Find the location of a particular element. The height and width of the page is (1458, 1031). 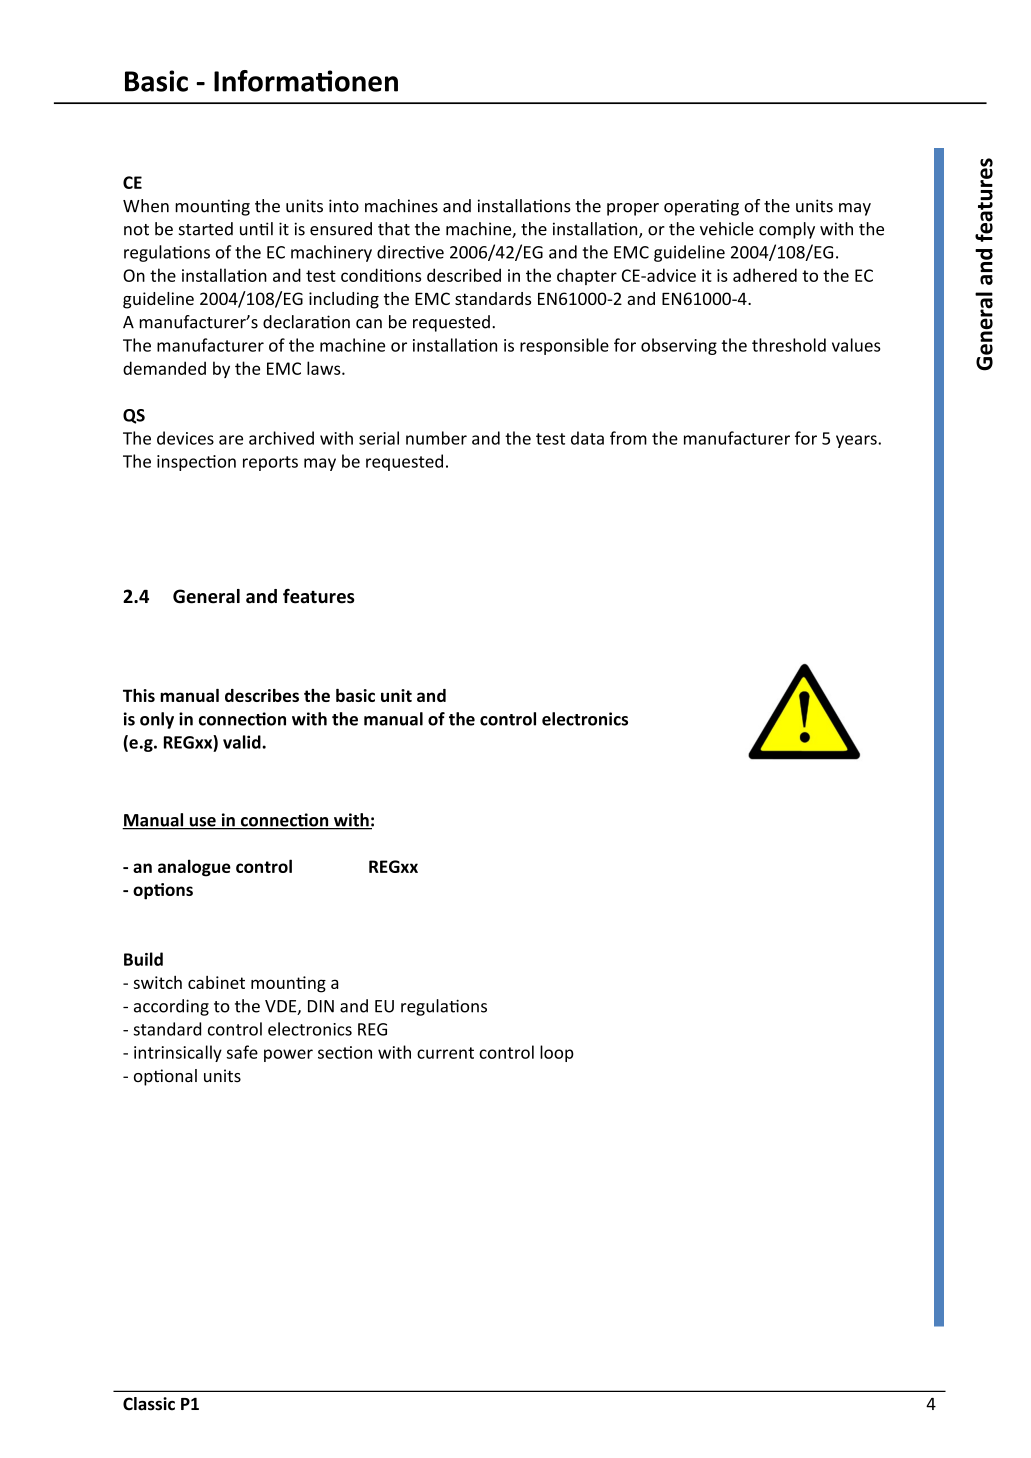

number is located at coordinates (436, 438).
